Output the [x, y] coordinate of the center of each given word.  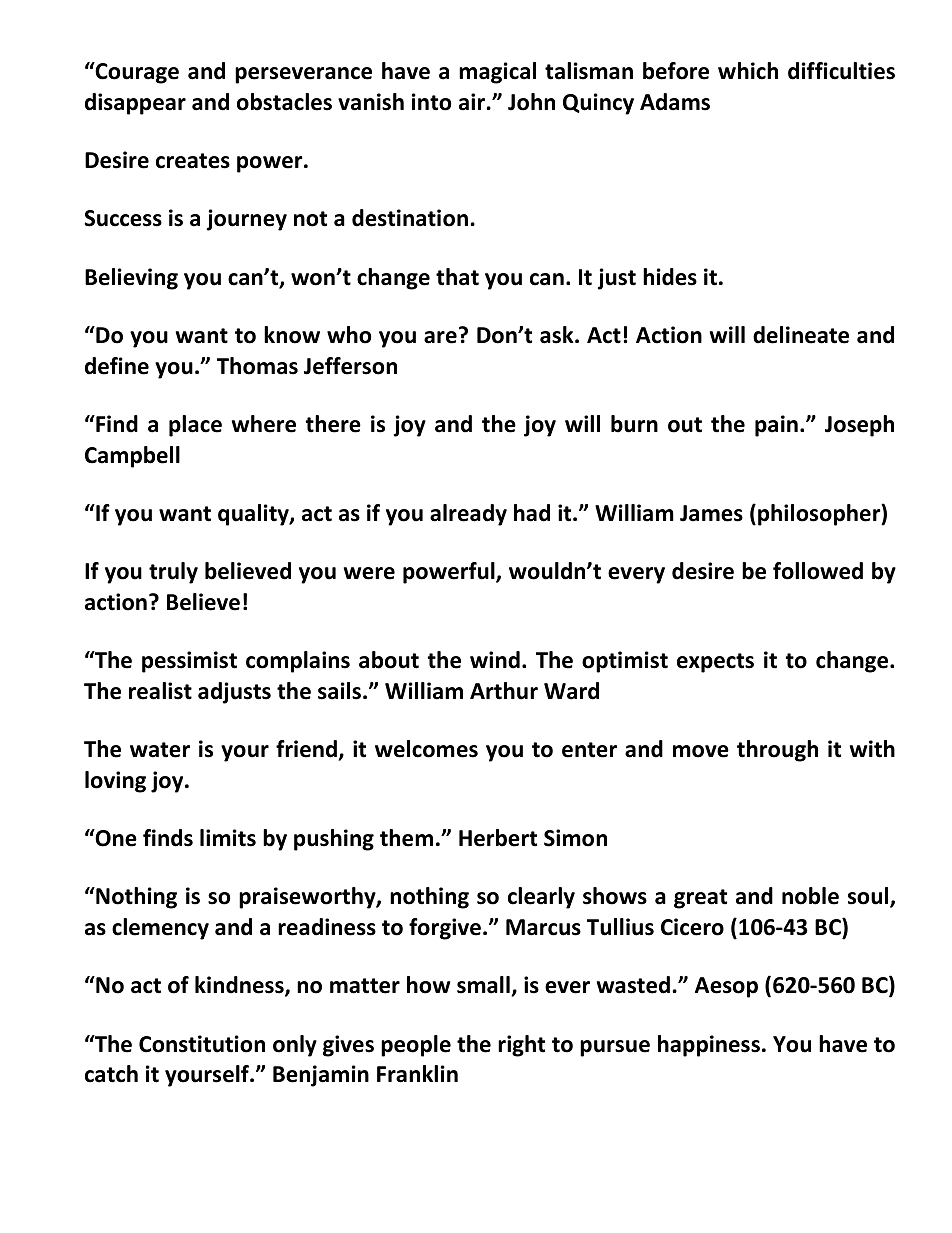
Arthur [504, 691]
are [440, 337]
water [160, 750]
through [777, 751]
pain [776, 426]
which [748, 71]
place [195, 426]
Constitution [202, 1044]
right [521, 1046]
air [473, 102]
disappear [135, 104]
